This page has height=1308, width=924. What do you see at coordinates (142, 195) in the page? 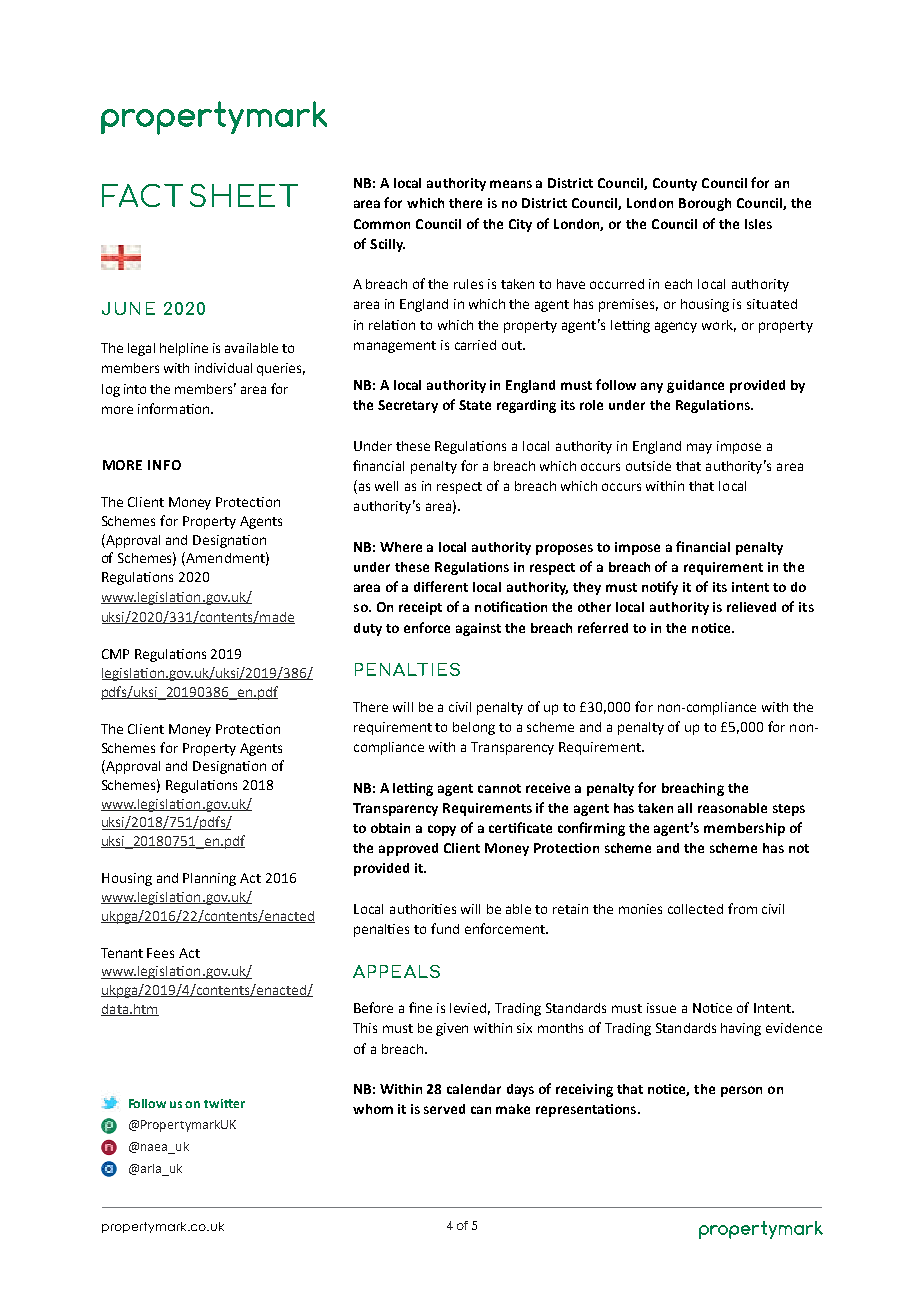
I see `FACT` at bounding box center [142, 195].
